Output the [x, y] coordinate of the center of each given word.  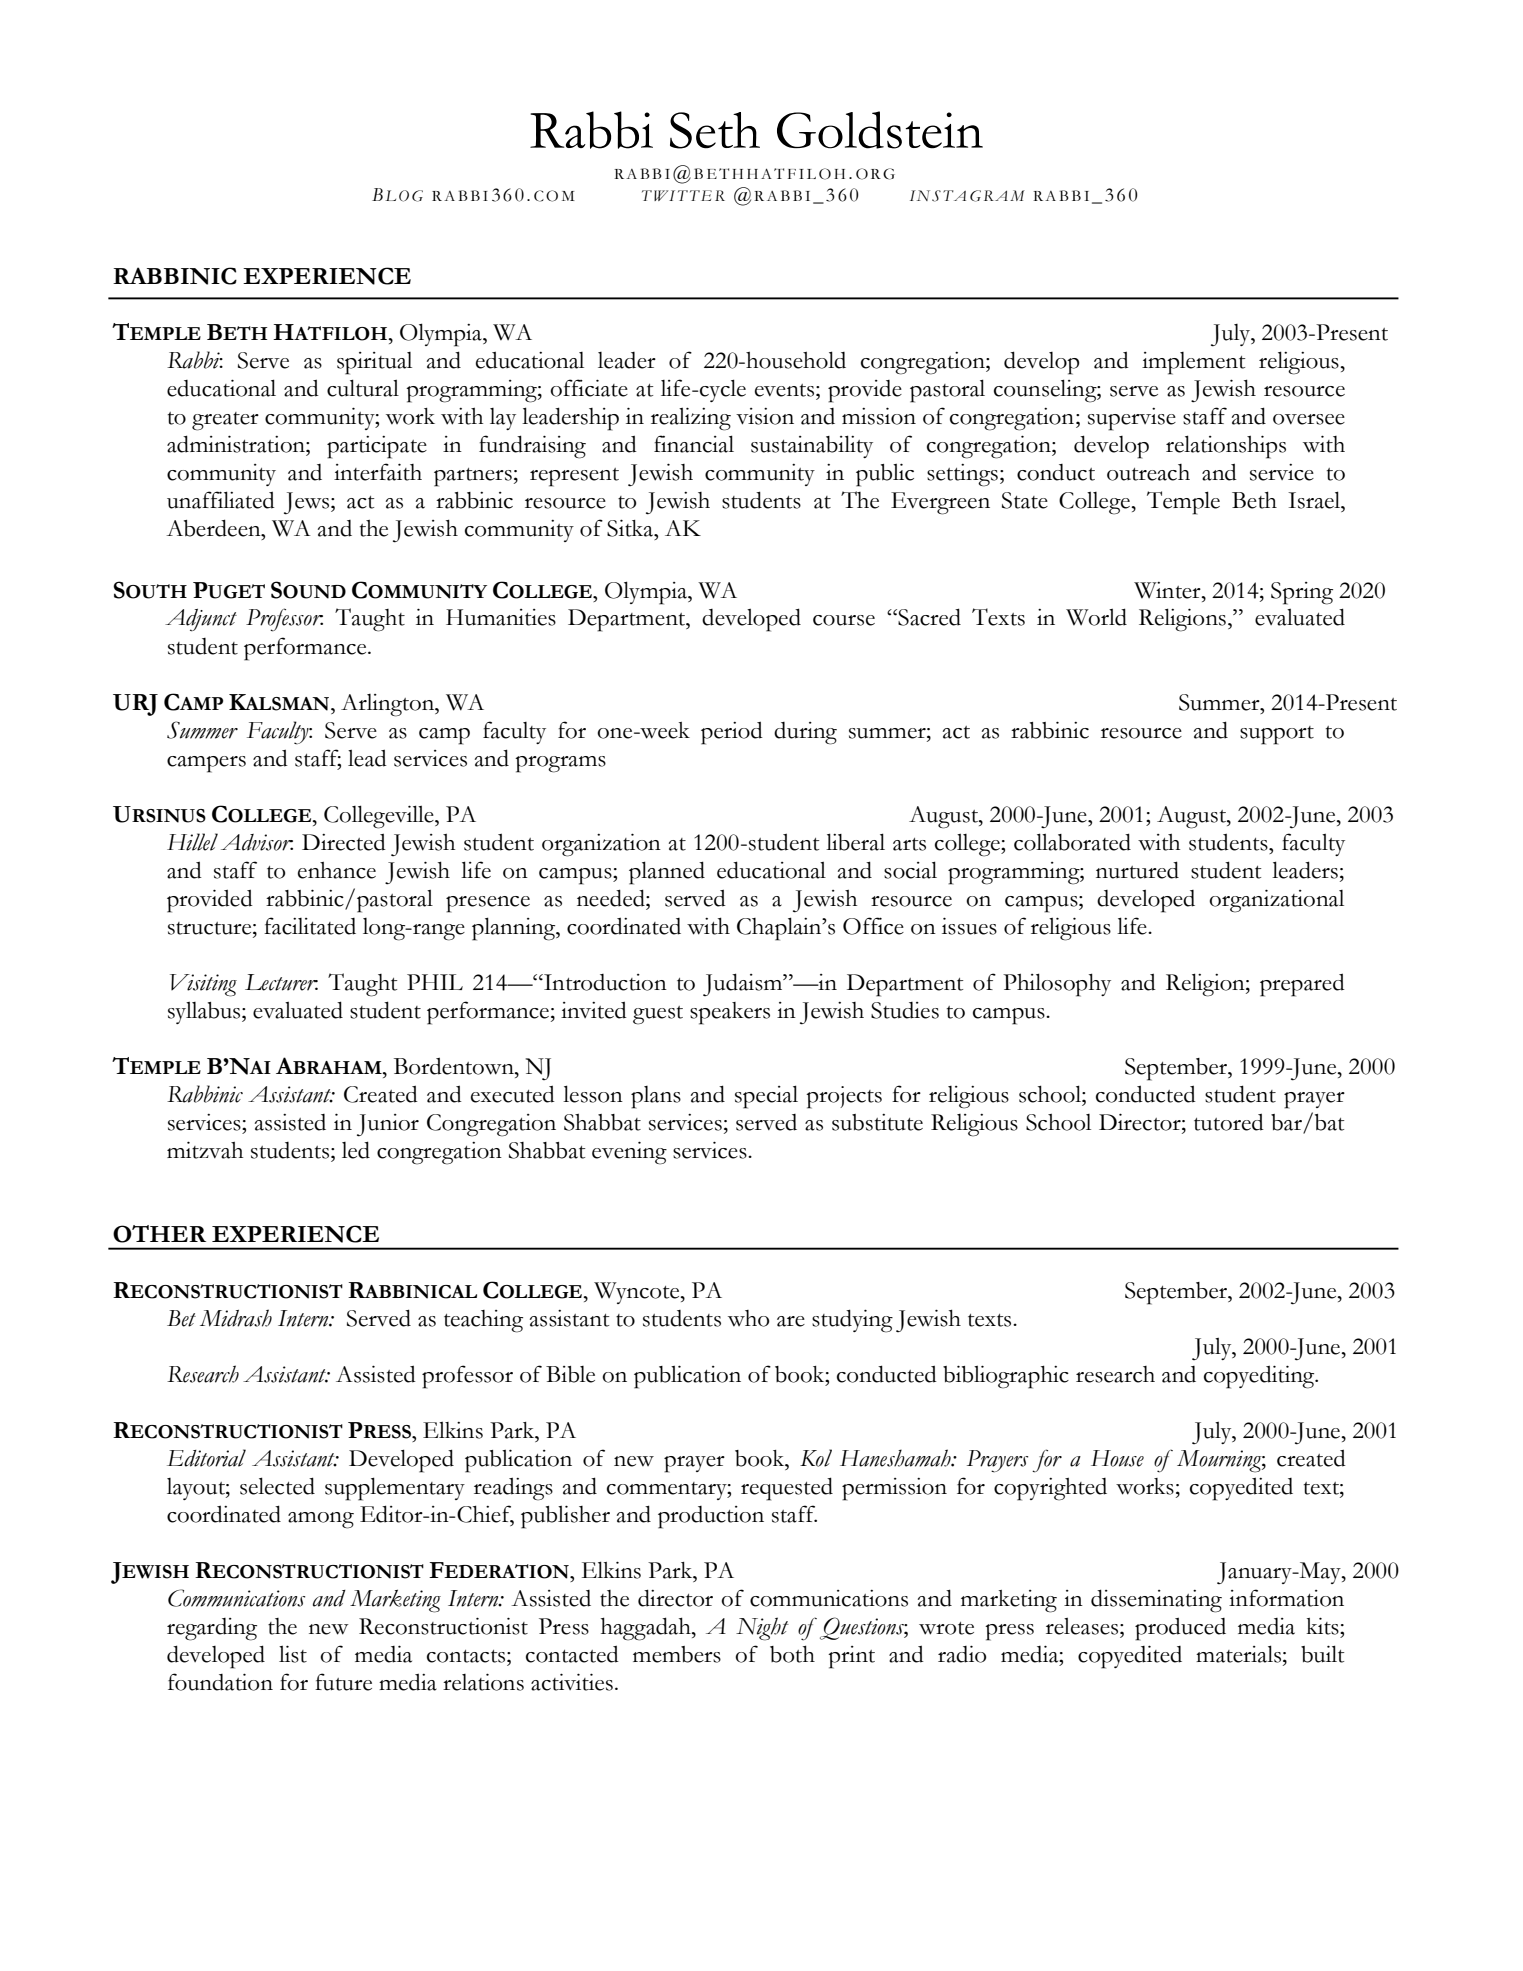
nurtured [1137, 870]
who [748, 1318]
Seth [715, 130]
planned [667, 873]
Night [762, 1629]
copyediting [1260, 1377]
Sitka [631, 528]
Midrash [236, 1318]
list [293, 1654]
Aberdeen [214, 528]
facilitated [310, 926]
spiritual [374, 363]
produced [1180, 1629]
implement [1193, 363]
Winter [1168, 590]
